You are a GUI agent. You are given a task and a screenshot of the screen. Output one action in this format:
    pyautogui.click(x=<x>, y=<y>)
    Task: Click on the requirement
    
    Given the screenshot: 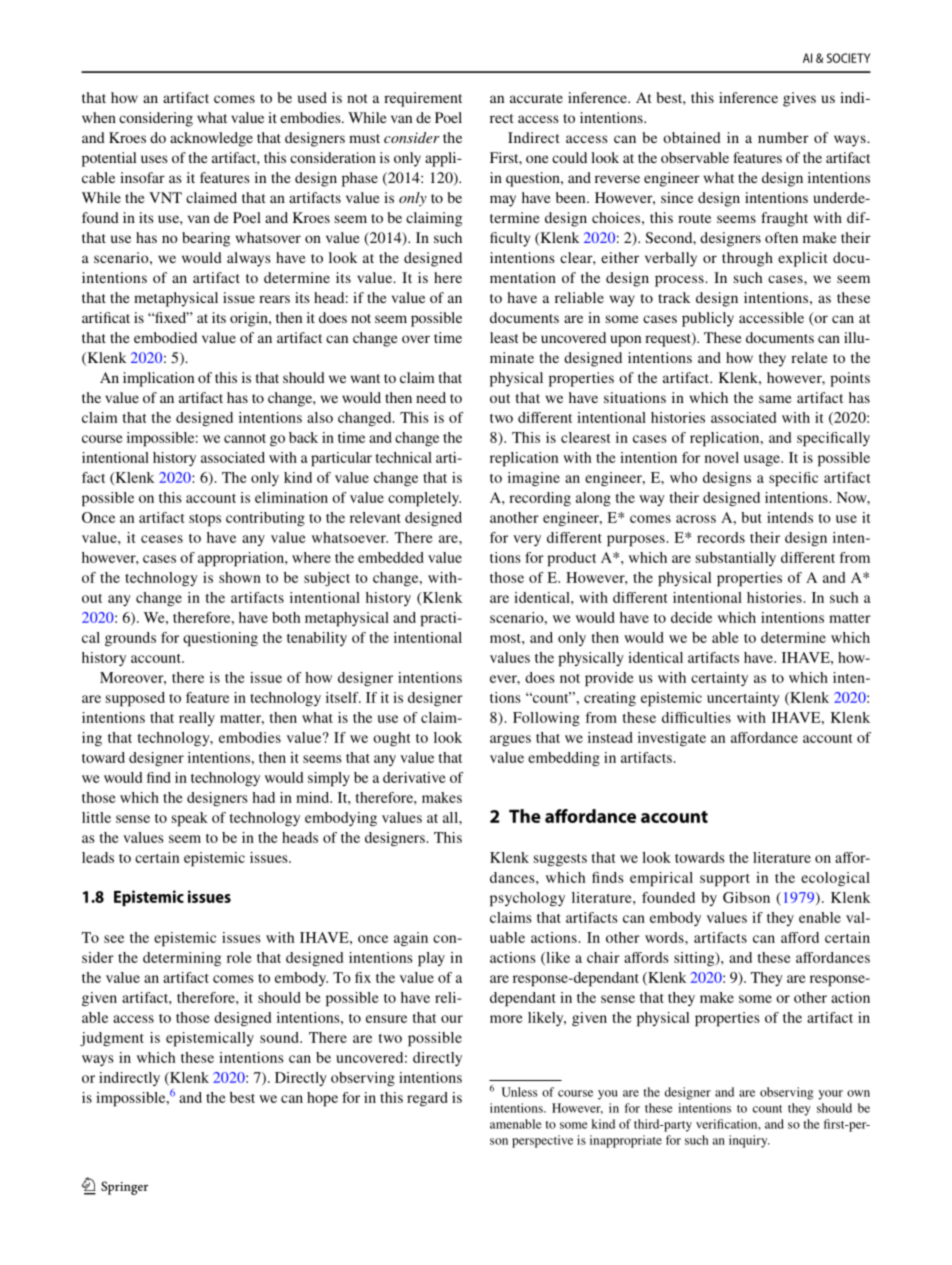 What is the action you would take?
    pyautogui.click(x=423, y=99)
